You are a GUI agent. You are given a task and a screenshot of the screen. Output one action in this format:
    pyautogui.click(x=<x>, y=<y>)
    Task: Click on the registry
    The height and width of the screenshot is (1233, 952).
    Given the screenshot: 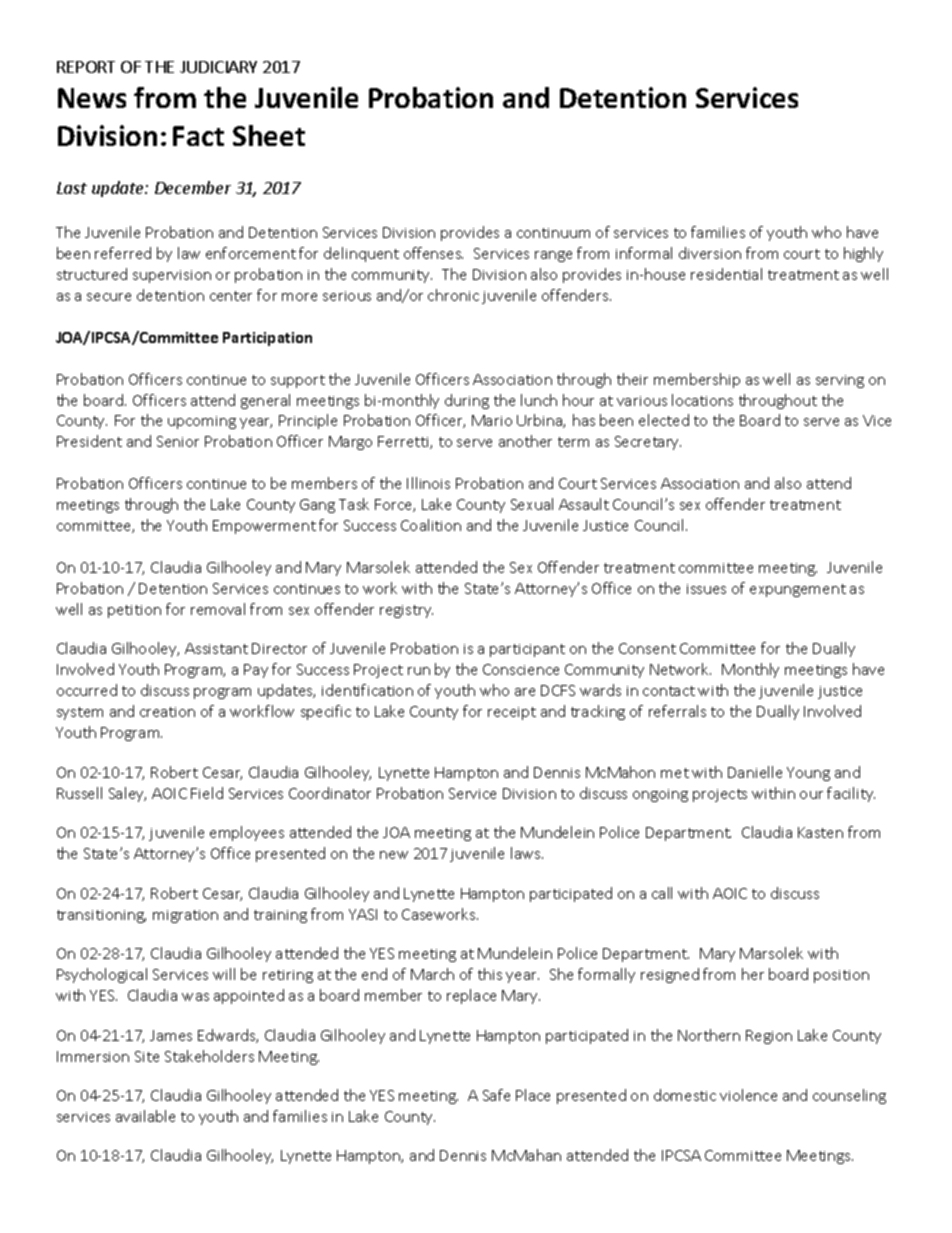 What is the action you would take?
    pyautogui.click(x=406, y=611)
